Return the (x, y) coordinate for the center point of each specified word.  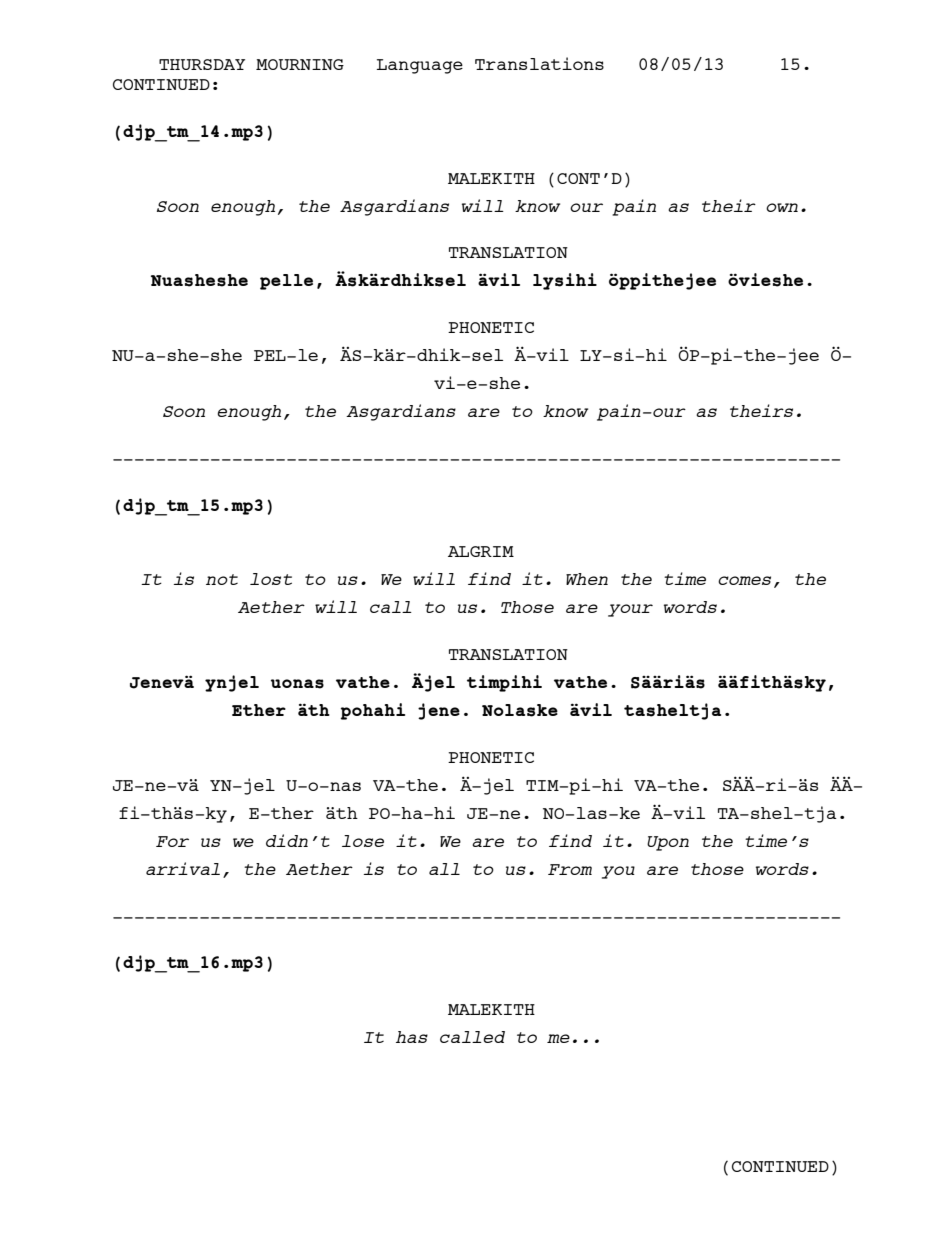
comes (744, 580)
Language (420, 66)
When (587, 579)
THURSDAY (202, 64)
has (412, 1037)
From (570, 869)
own (782, 207)
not (222, 579)
